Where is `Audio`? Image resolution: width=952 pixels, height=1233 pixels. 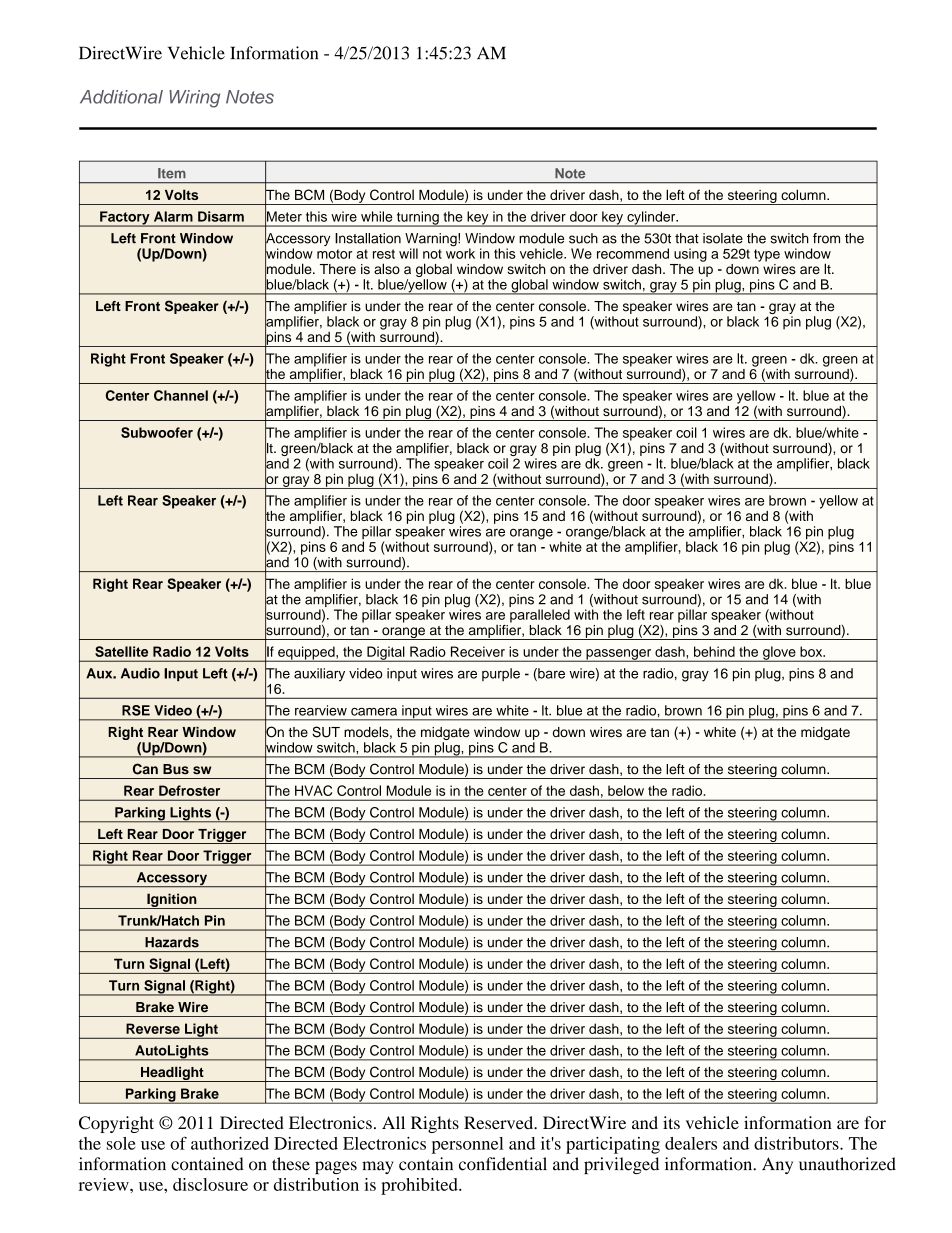
Audio is located at coordinates (140, 673).
